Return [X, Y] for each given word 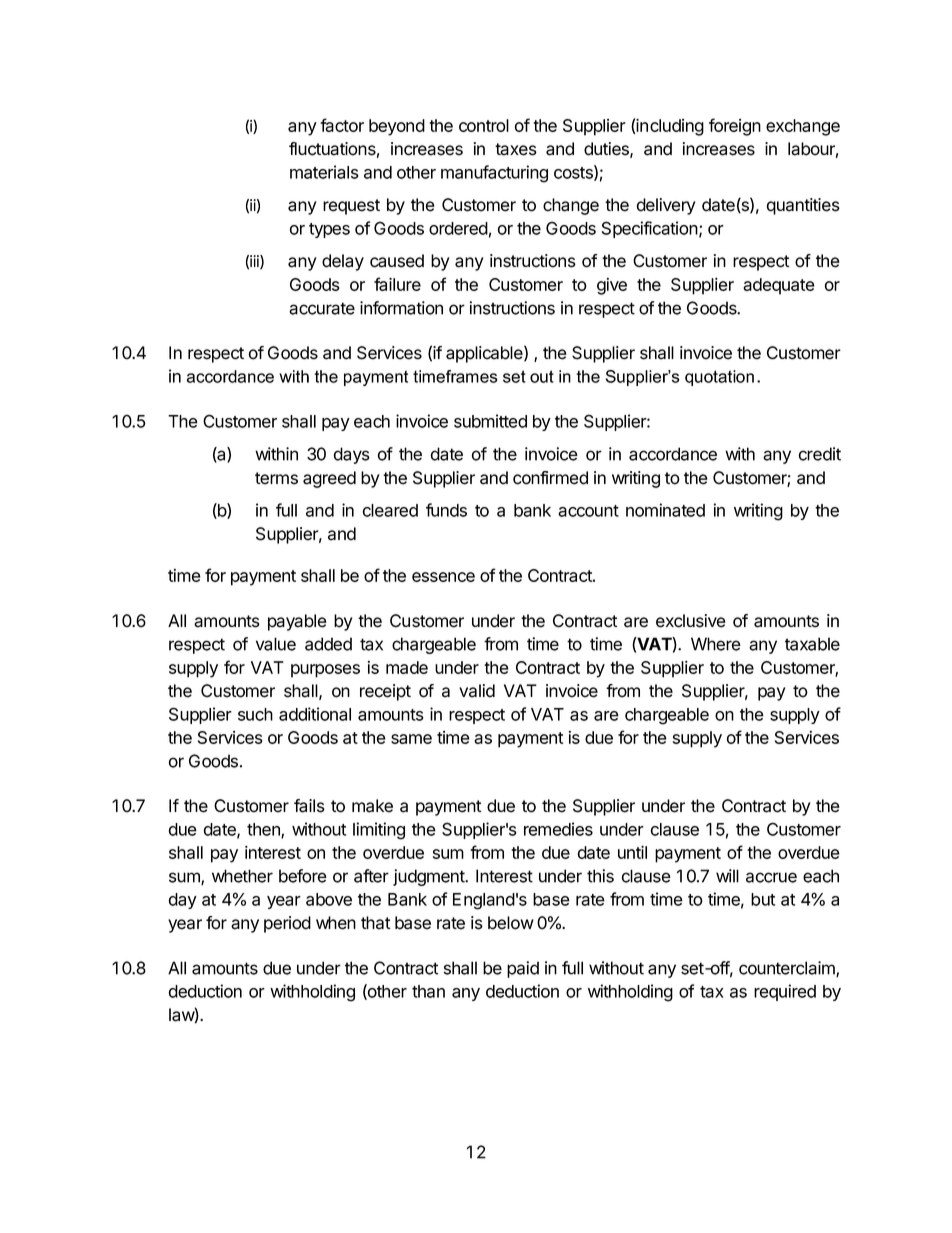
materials [324, 172]
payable [297, 622]
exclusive [691, 621]
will [727, 876]
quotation [719, 378]
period [287, 924]
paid [523, 969]
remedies [558, 829]
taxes [516, 149]
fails [309, 806]
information [401, 308]
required [785, 992]
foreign [735, 127]
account [588, 511]
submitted [490, 421]
